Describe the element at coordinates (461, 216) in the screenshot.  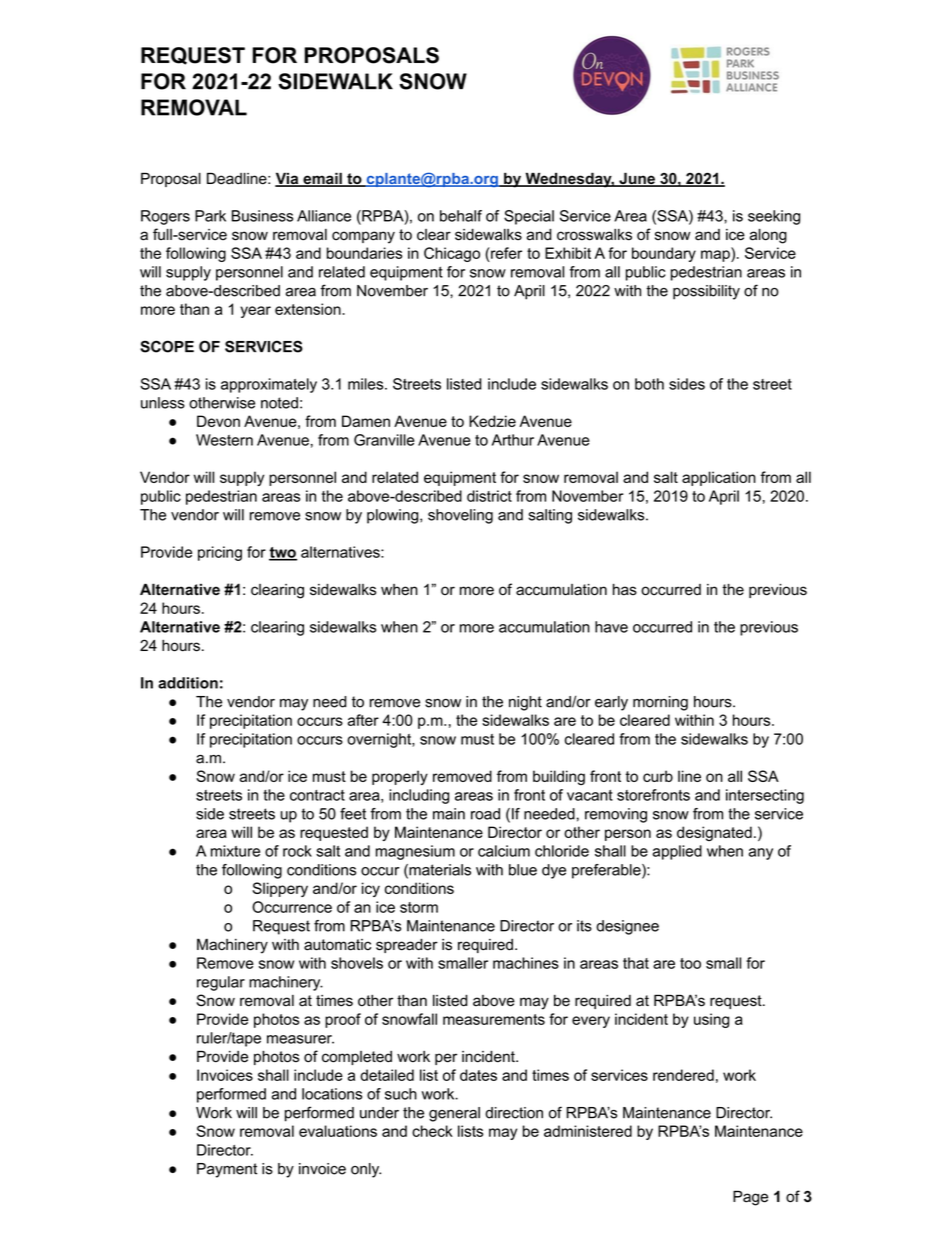
I see `behalf` at that location.
